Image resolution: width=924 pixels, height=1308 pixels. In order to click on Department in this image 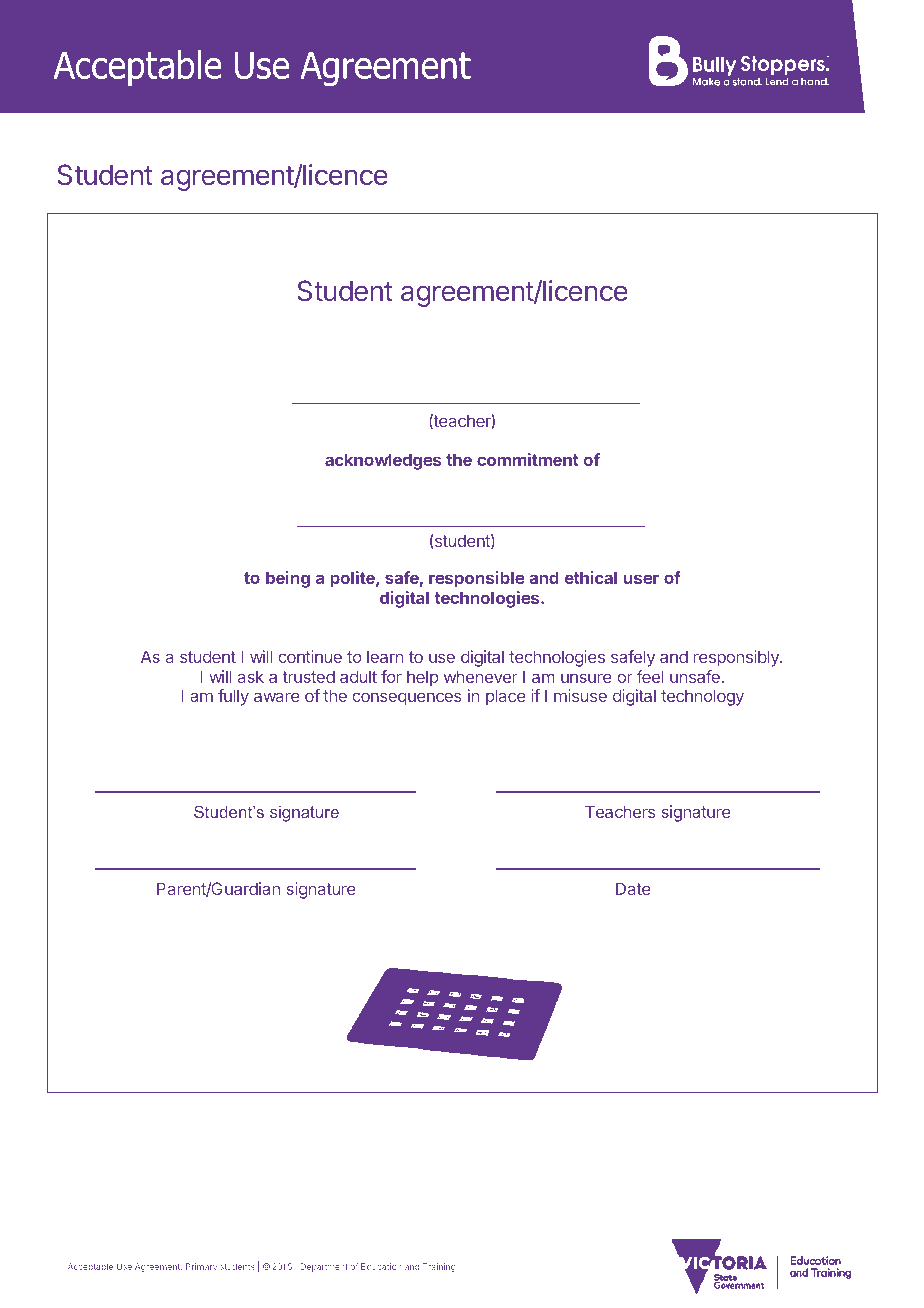, I will do `click(324, 1267)`.
